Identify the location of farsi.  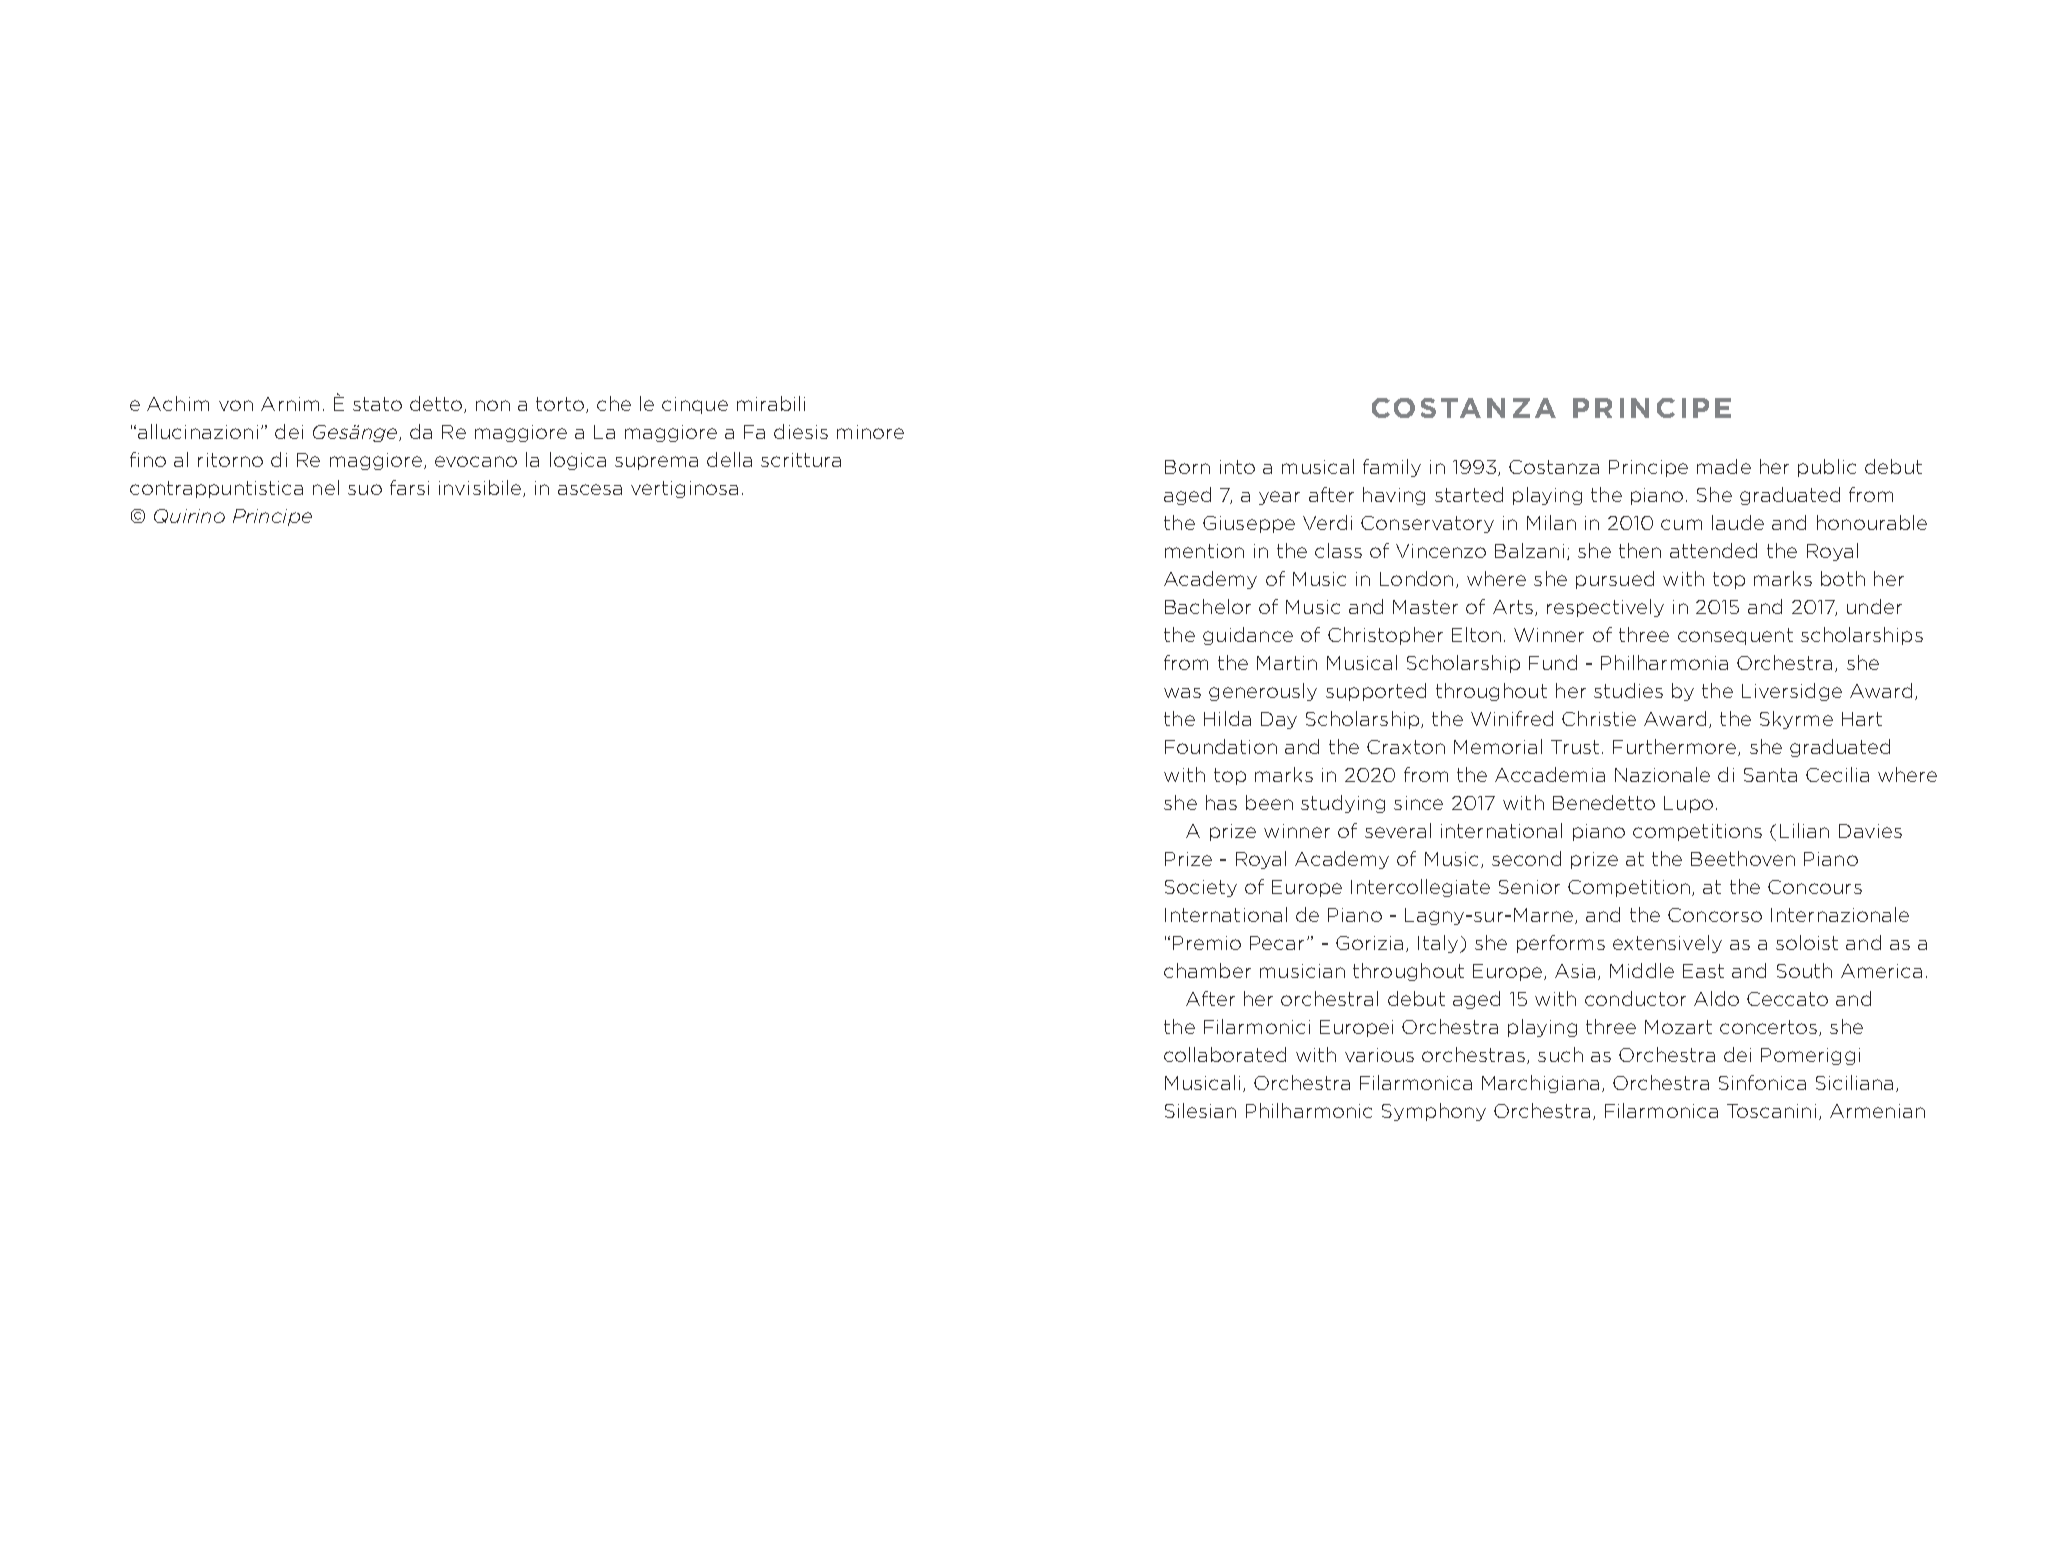
(409, 487).
